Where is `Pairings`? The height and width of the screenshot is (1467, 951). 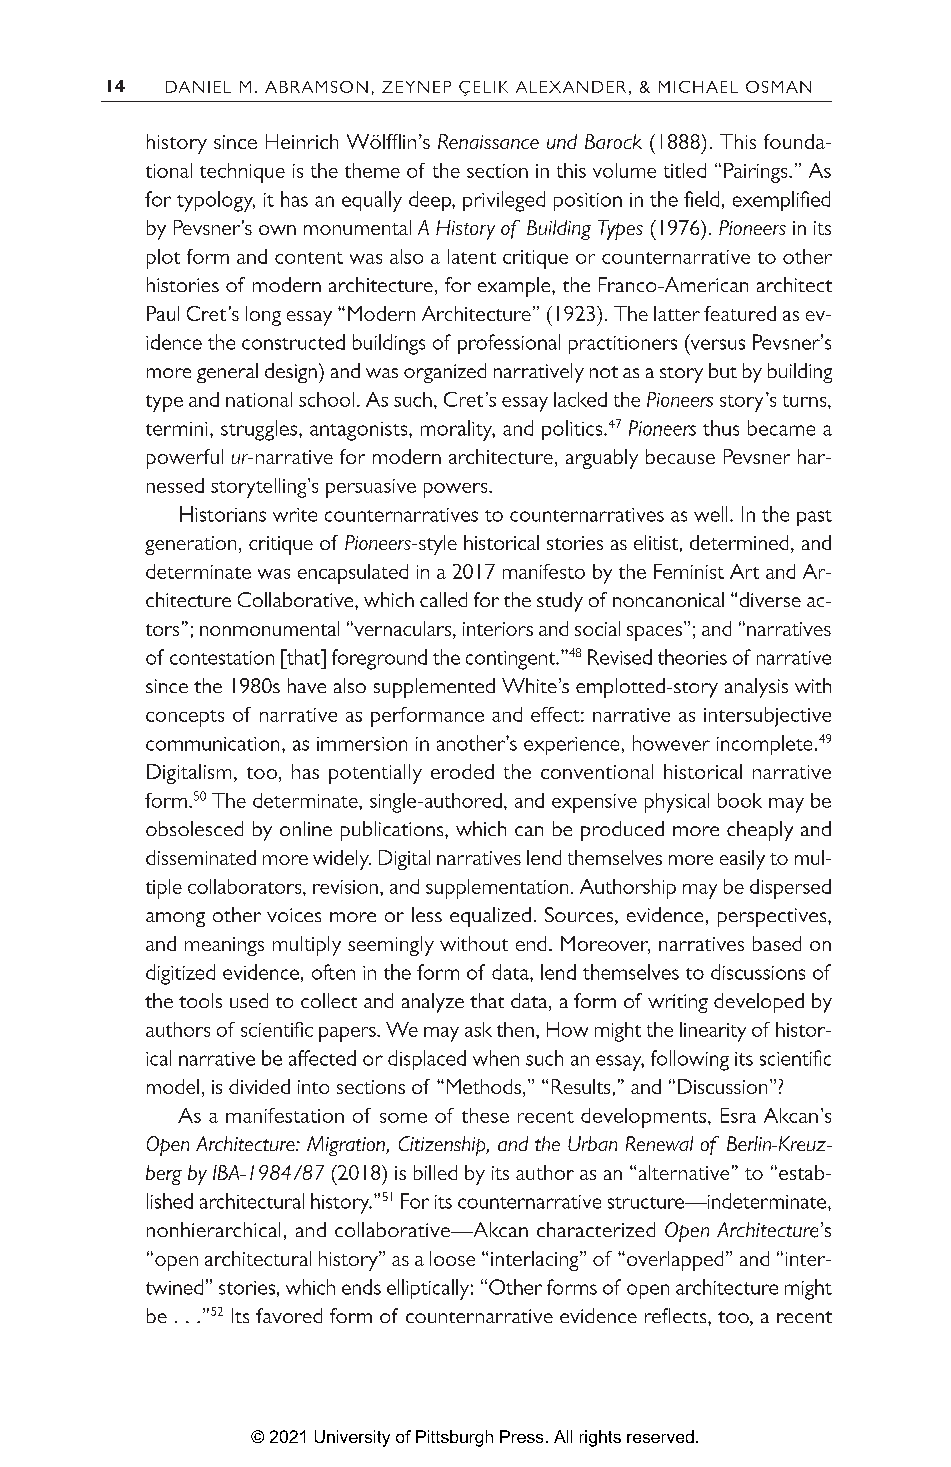
Pairings is located at coordinates (757, 173).
